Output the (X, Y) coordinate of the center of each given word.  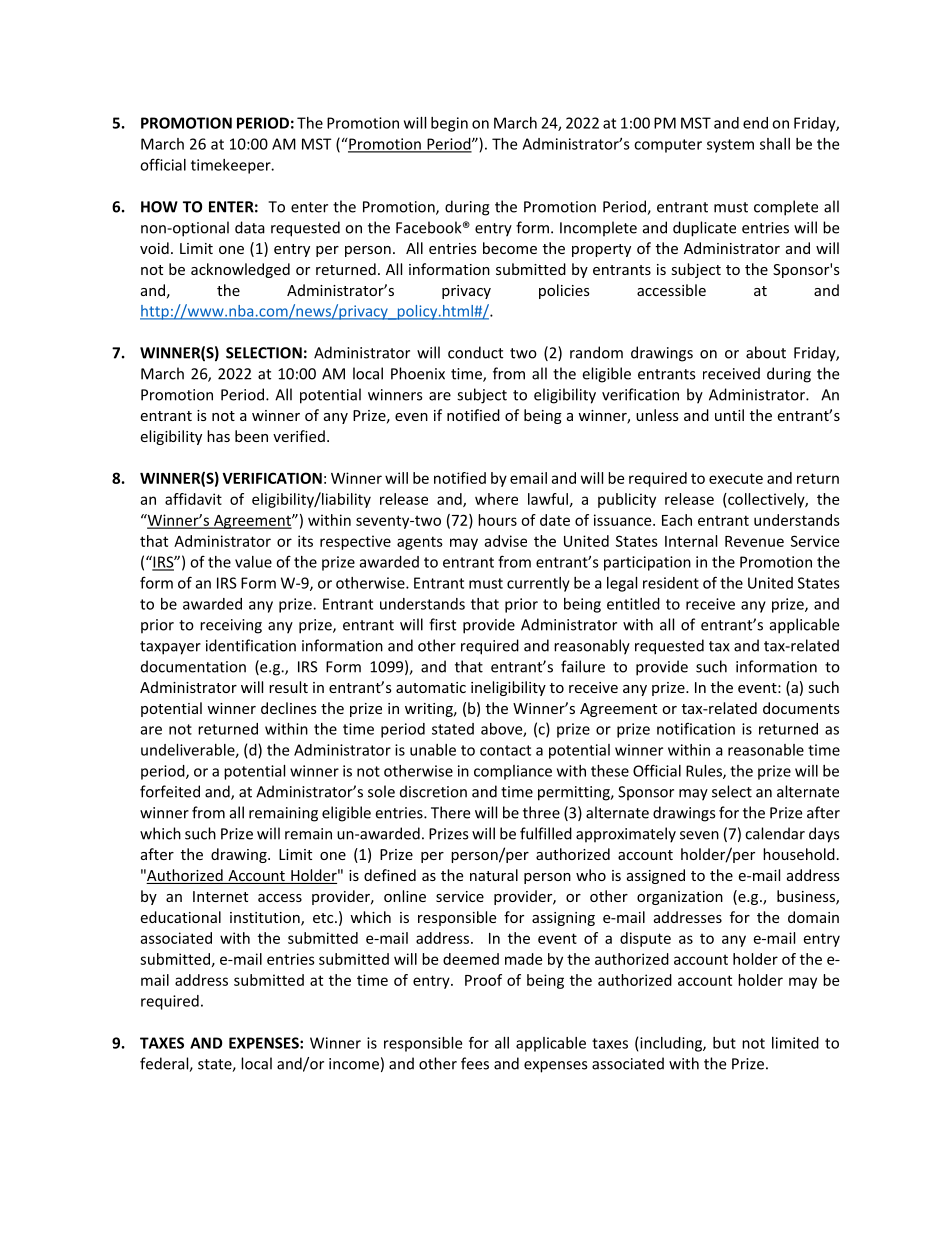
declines (289, 708)
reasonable (766, 750)
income (354, 1064)
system (730, 146)
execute (736, 478)
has (218, 436)
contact (505, 750)
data (250, 227)
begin (449, 124)
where (496, 499)
